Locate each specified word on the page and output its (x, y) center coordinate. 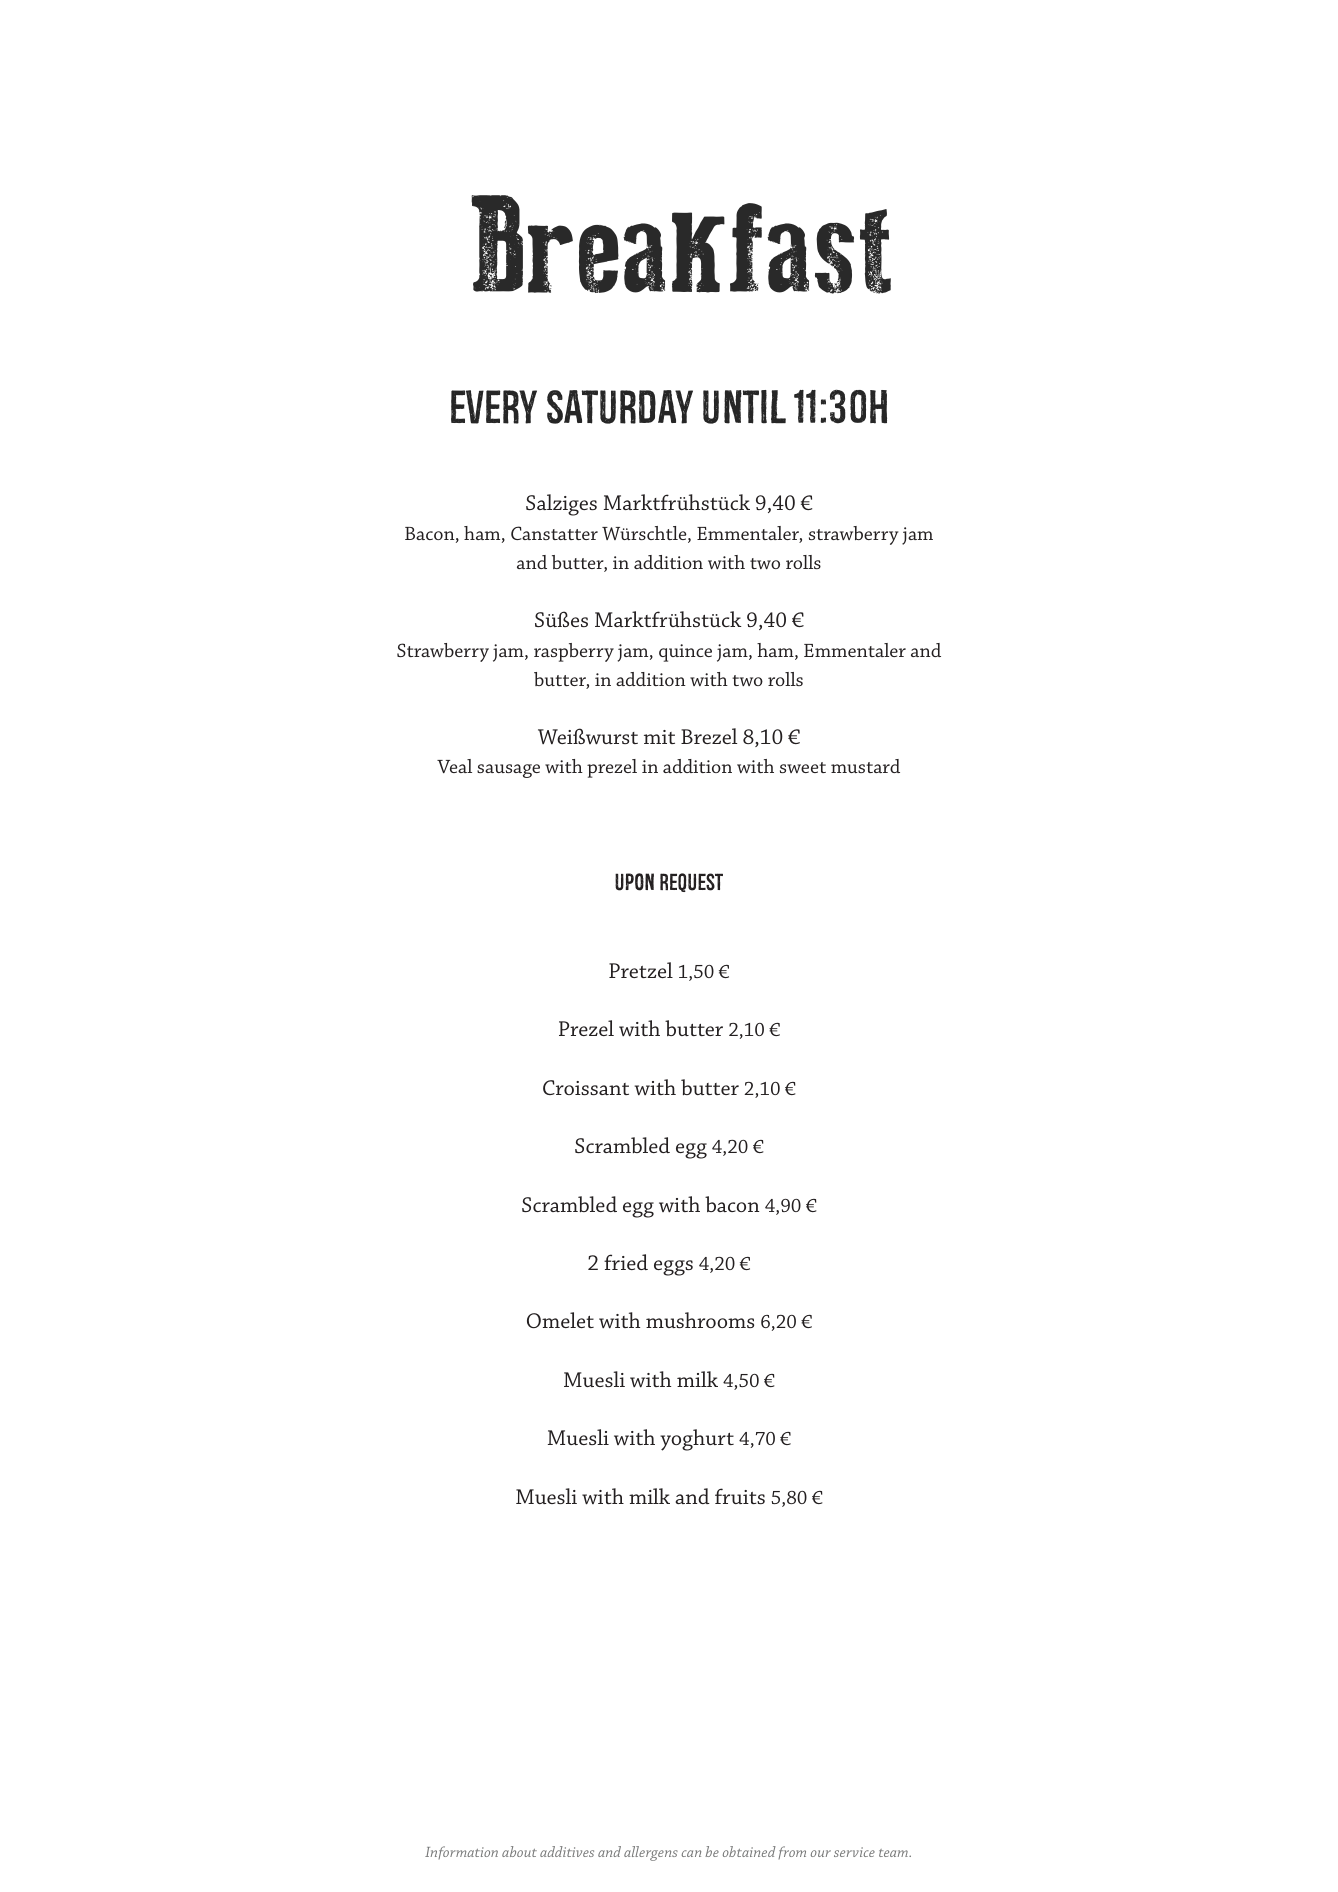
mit (659, 737)
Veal (454, 766)
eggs (673, 1268)
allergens (651, 1853)
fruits (740, 1496)
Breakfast (681, 244)
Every (494, 407)
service (854, 1852)
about (519, 1851)
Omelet (560, 1320)
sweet (803, 767)
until (744, 407)
